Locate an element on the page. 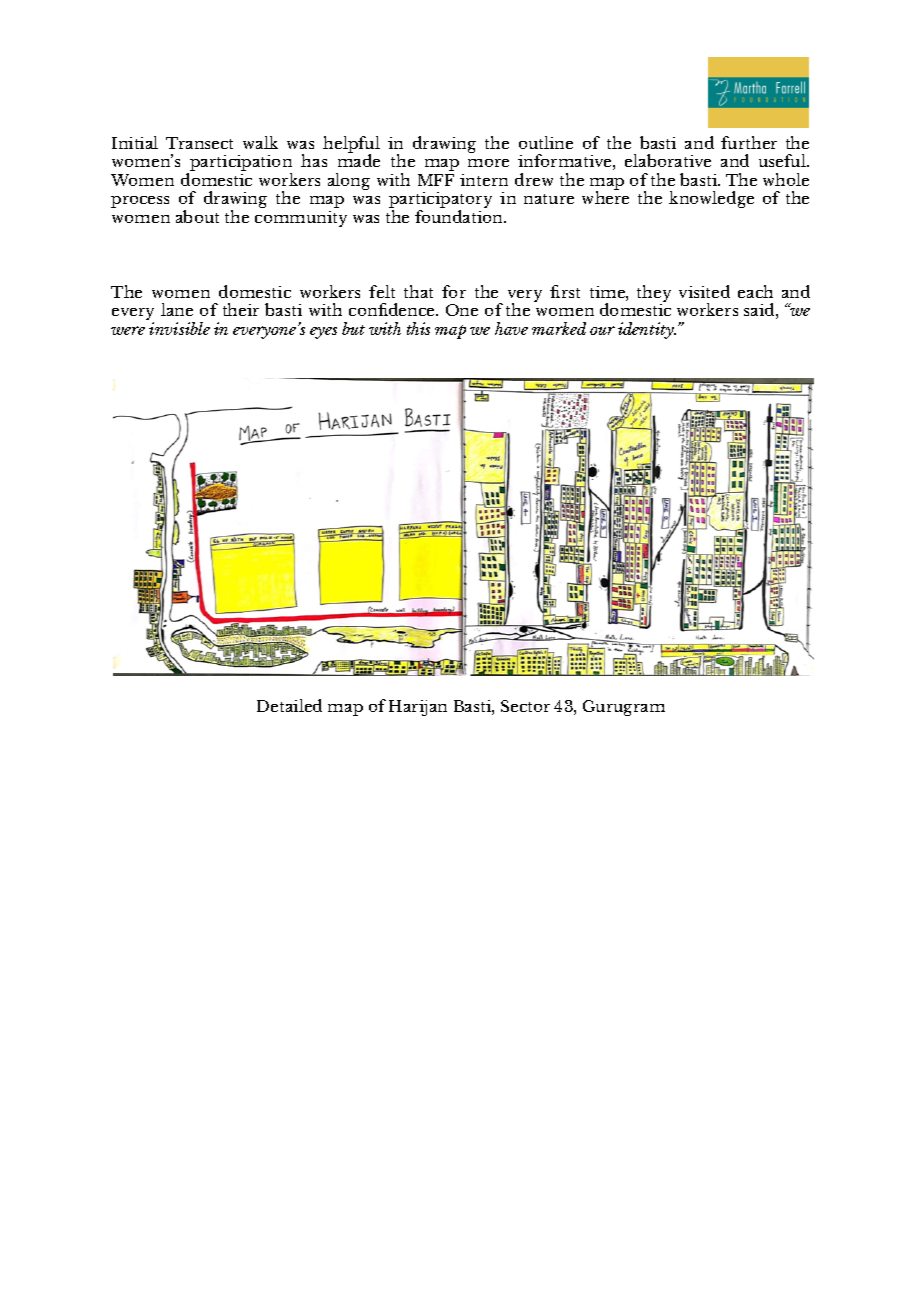  this is located at coordinates (418, 328).
